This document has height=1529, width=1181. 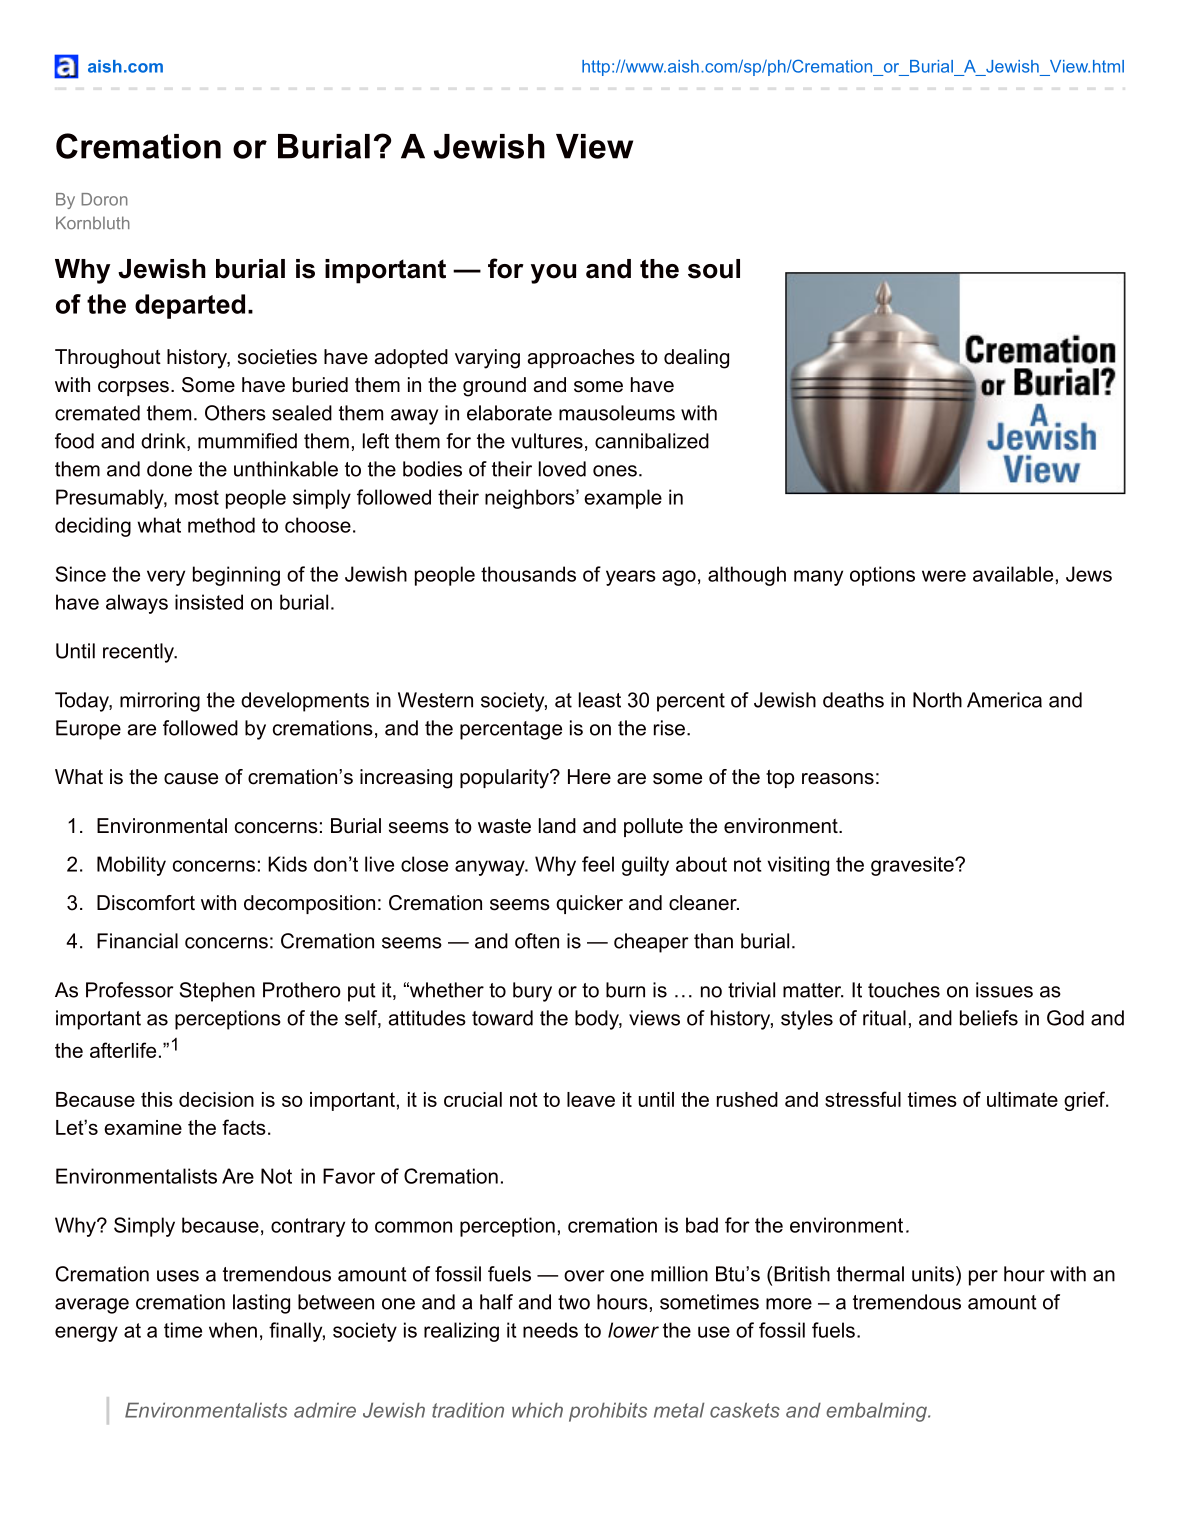 I want to click on when, so click(x=233, y=1330).
